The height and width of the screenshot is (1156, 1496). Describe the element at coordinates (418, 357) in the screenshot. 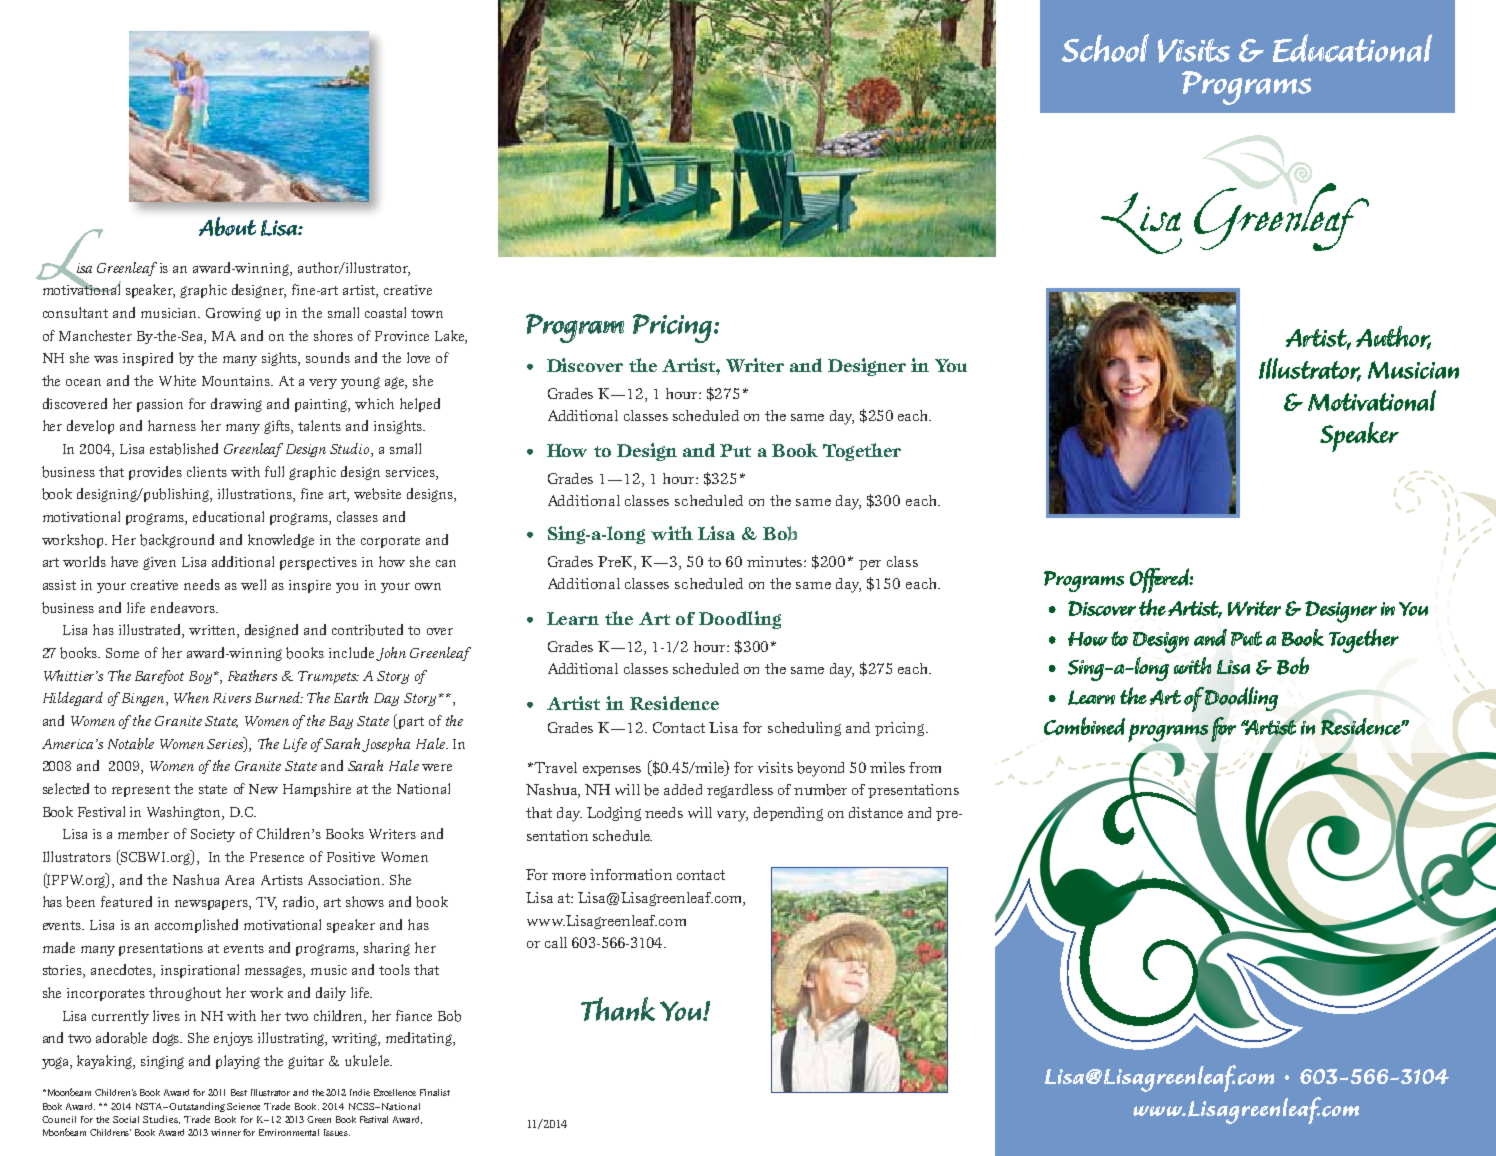

I see `love` at that location.
